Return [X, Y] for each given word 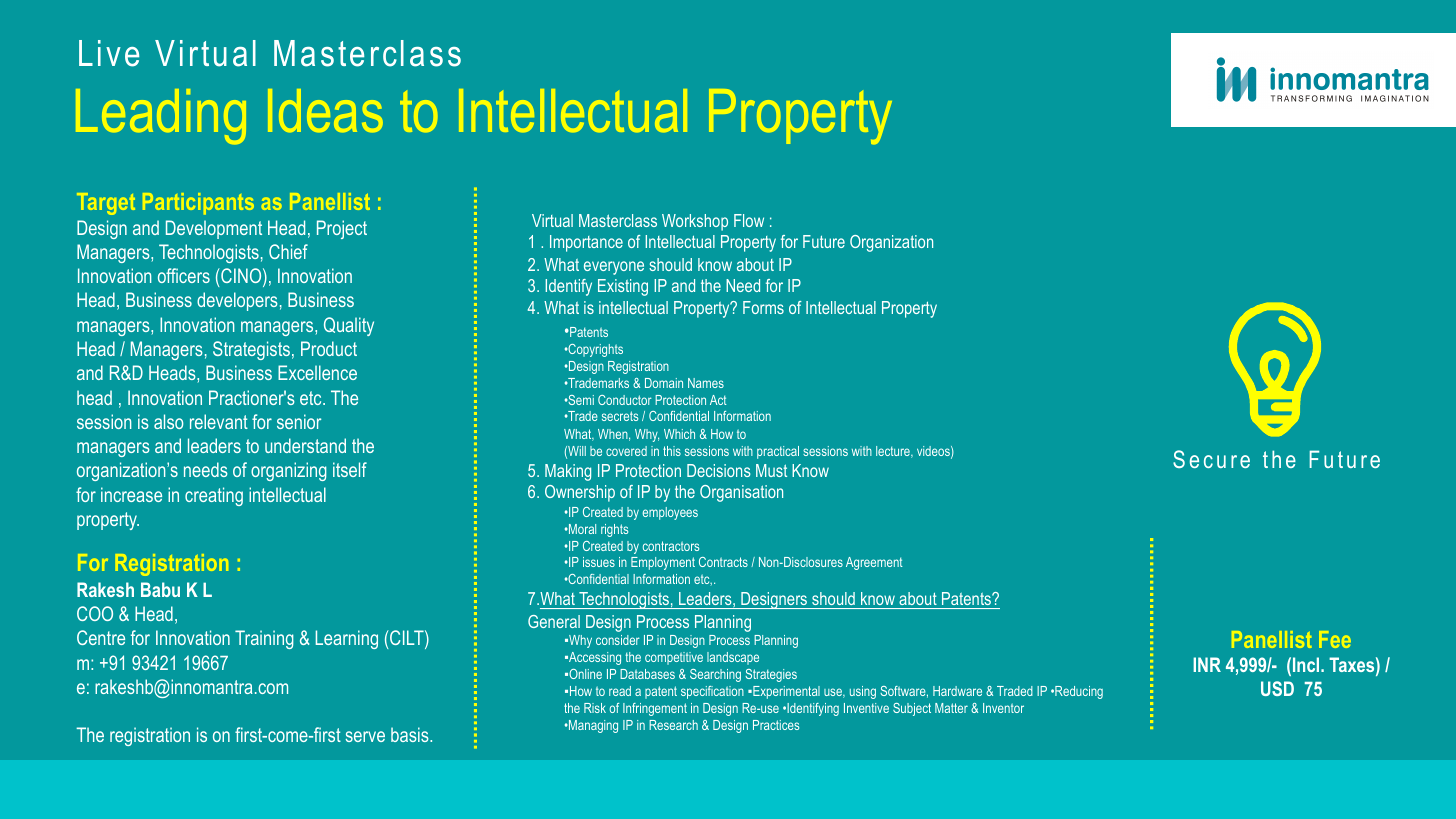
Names [706, 383]
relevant [219, 421]
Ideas [325, 110]
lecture [894, 452]
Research [673, 725]
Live [109, 53]
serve [365, 736]
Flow [749, 220]
